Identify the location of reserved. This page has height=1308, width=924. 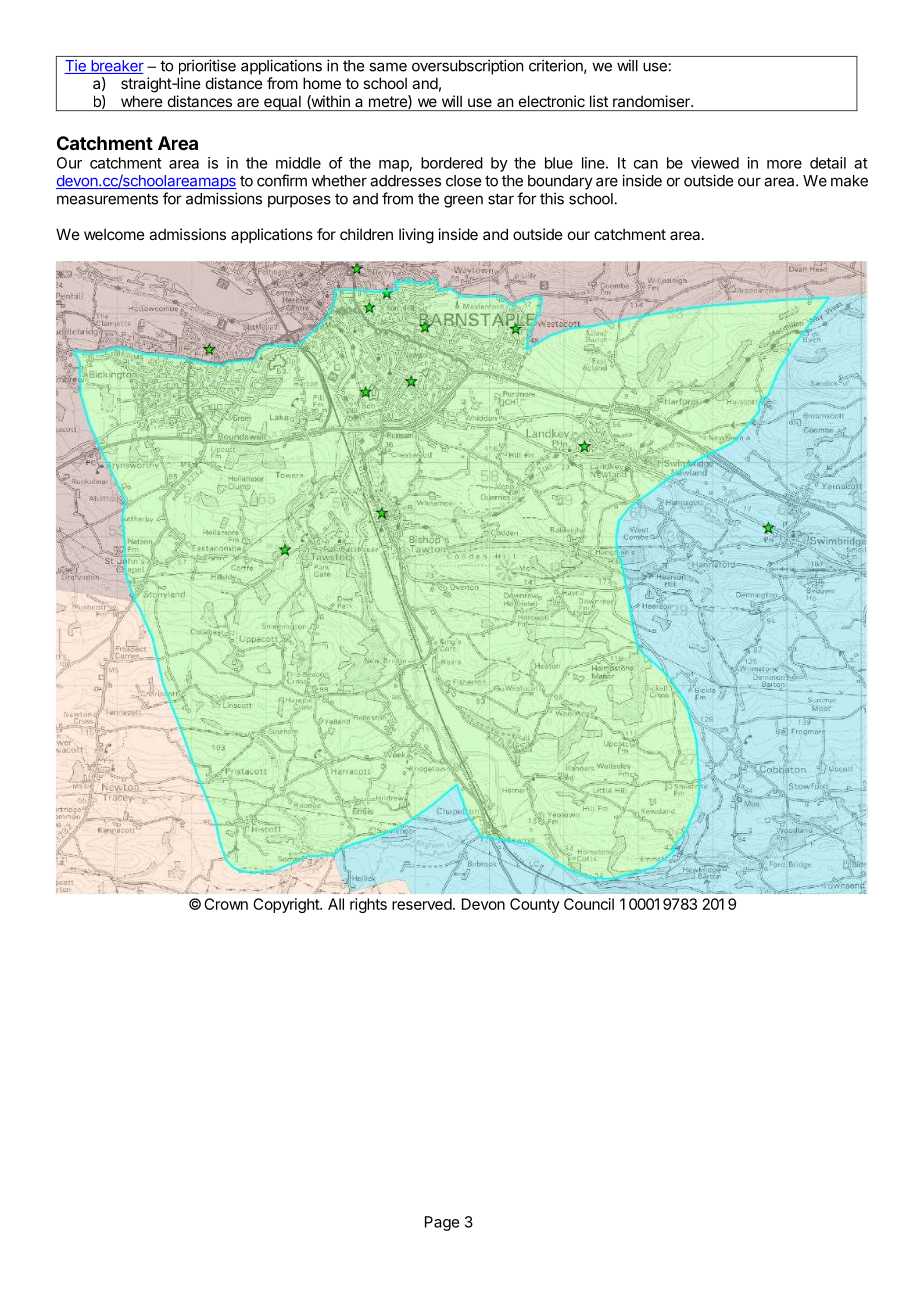
(422, 904).
